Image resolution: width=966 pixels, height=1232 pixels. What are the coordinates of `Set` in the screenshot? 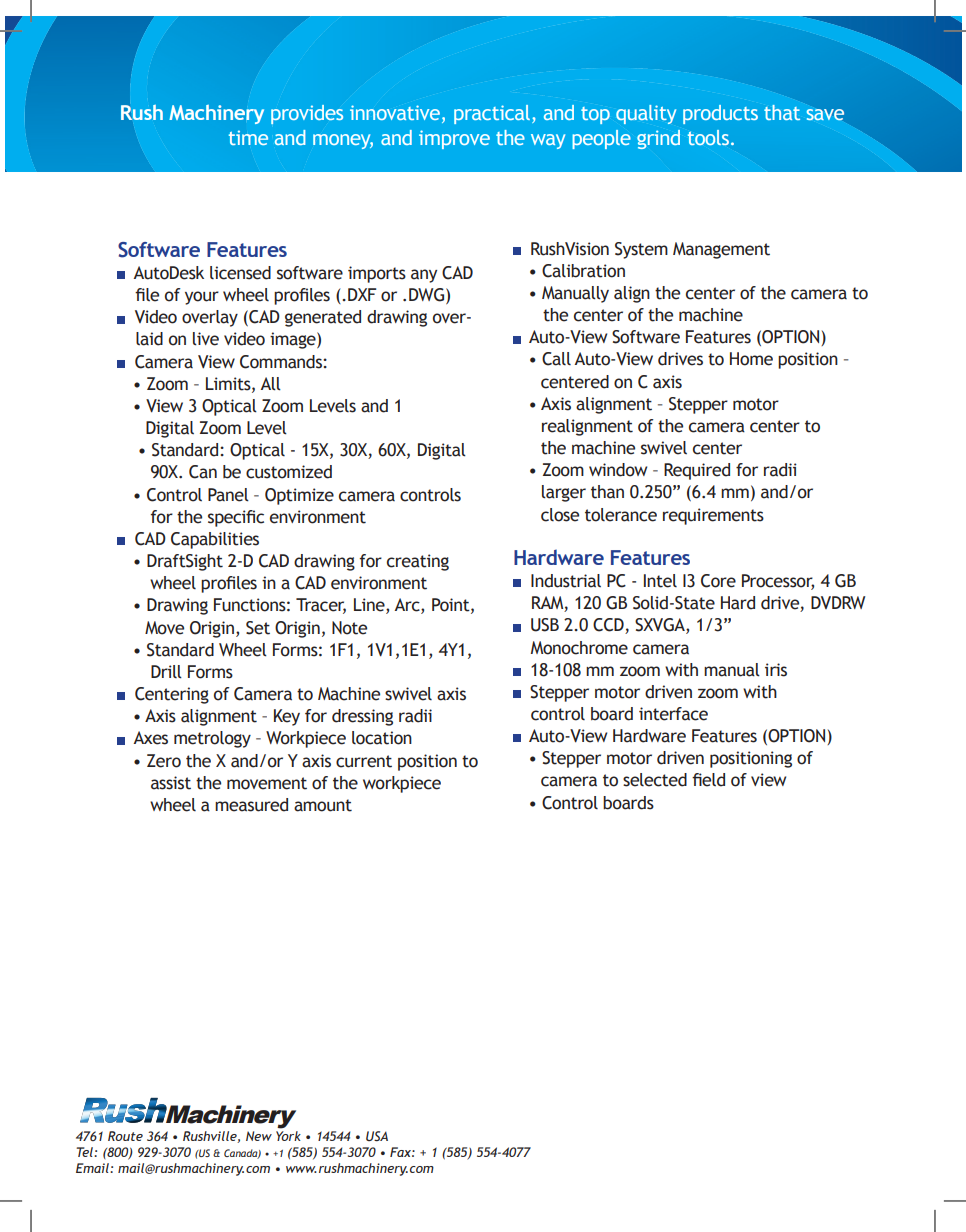 It's located at (258, 628).
